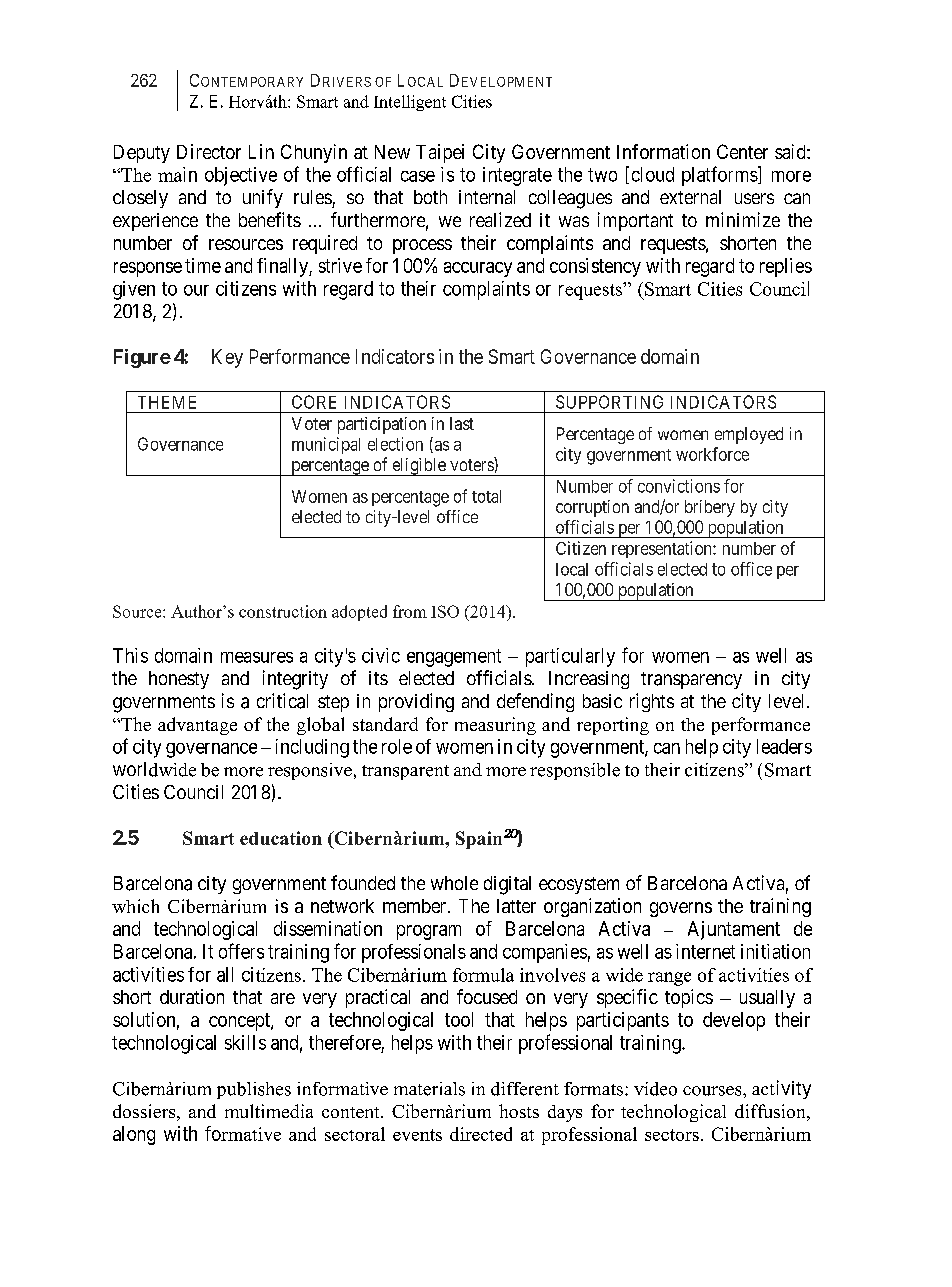 This screenshot has width=952, height=1287. What do you see at coordinates (209, 151) in the screenshot?
I see `Director` at bounding box center [209, 151].
